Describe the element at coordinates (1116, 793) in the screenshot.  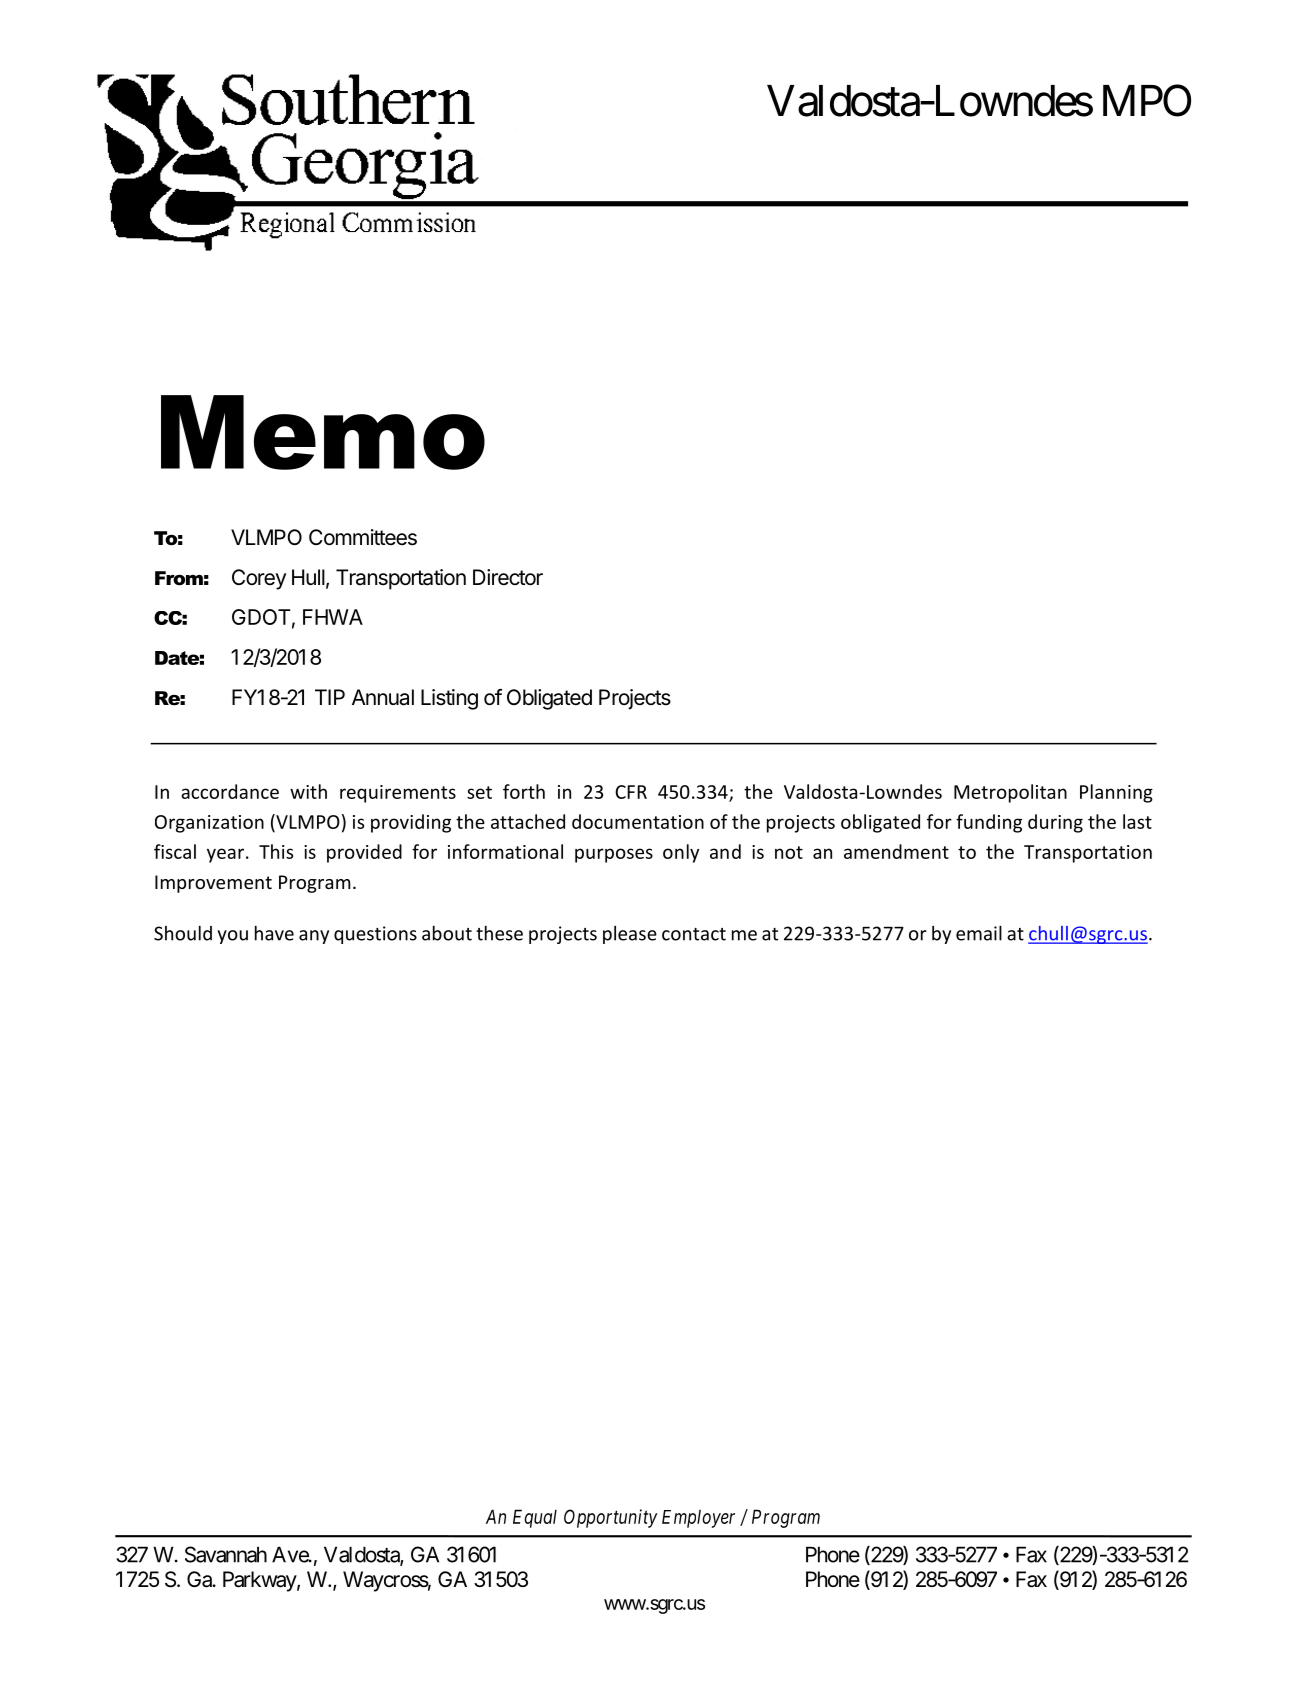
I see `Planning` at that location.
